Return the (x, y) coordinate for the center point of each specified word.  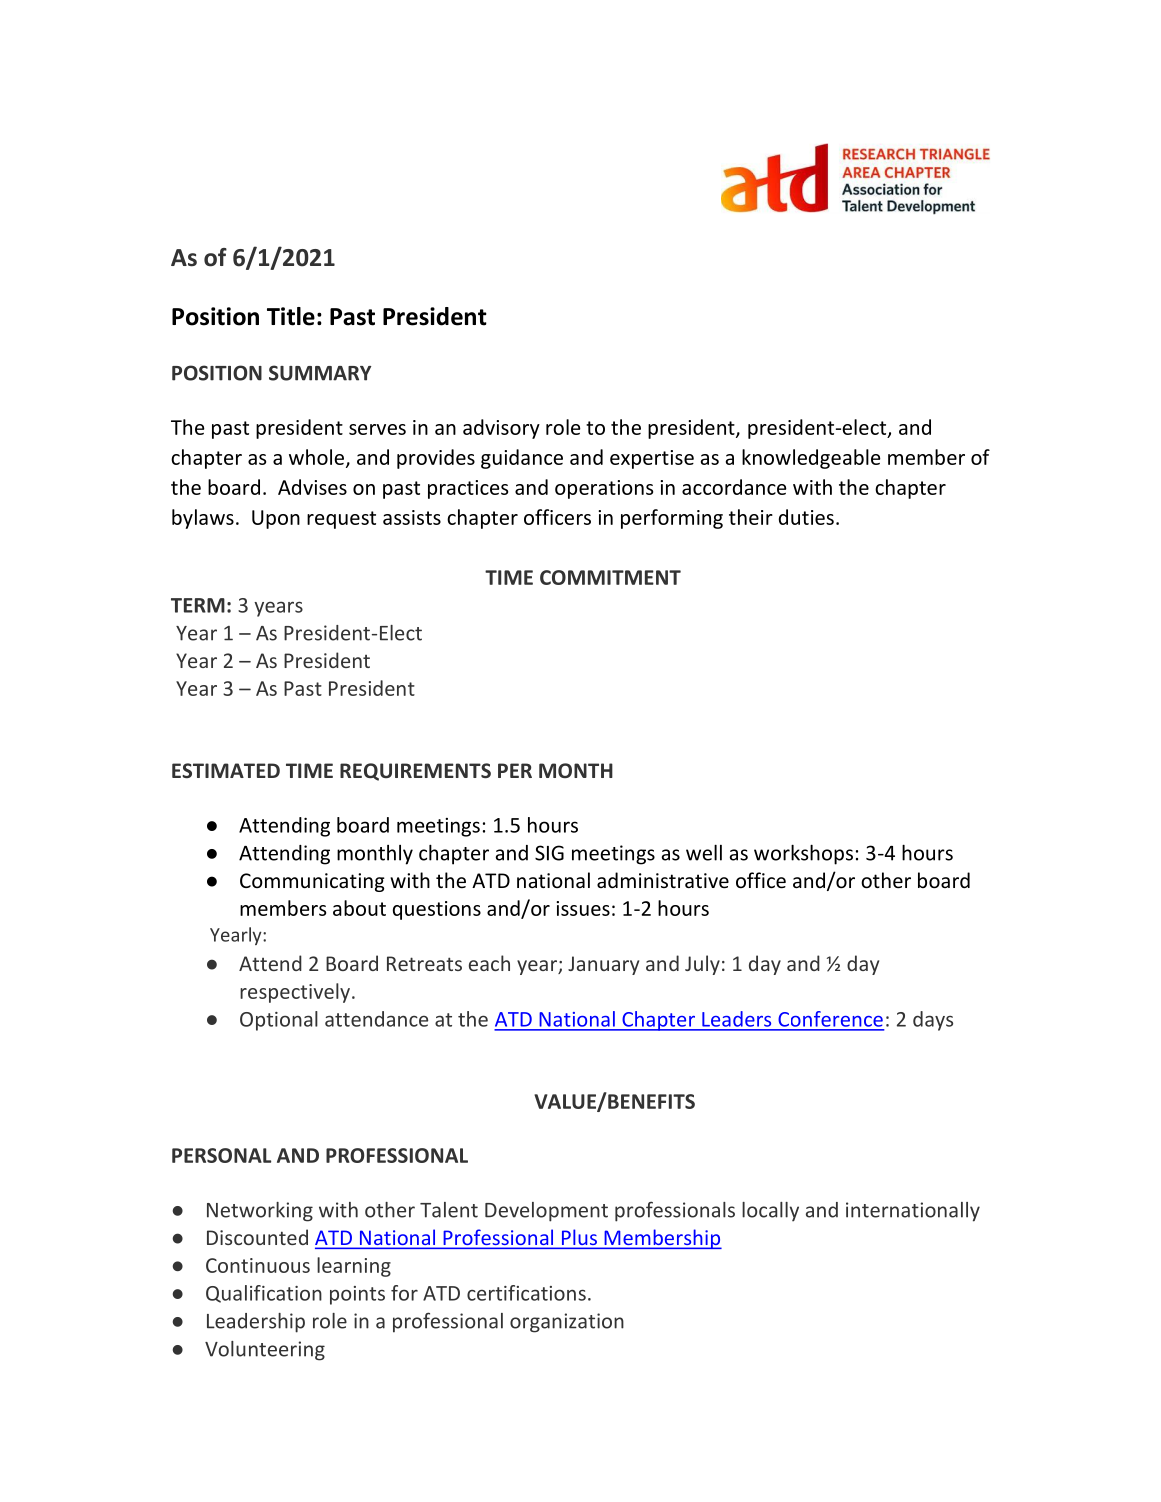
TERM (198, 605)
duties (806, 517)
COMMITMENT (610, 577)
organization (567, 1323)
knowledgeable (811, 459)
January (603, 965)
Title (291, 316)
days (933, 1021)
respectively (295, 993)
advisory (501, 429)
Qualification (264, 1294)
